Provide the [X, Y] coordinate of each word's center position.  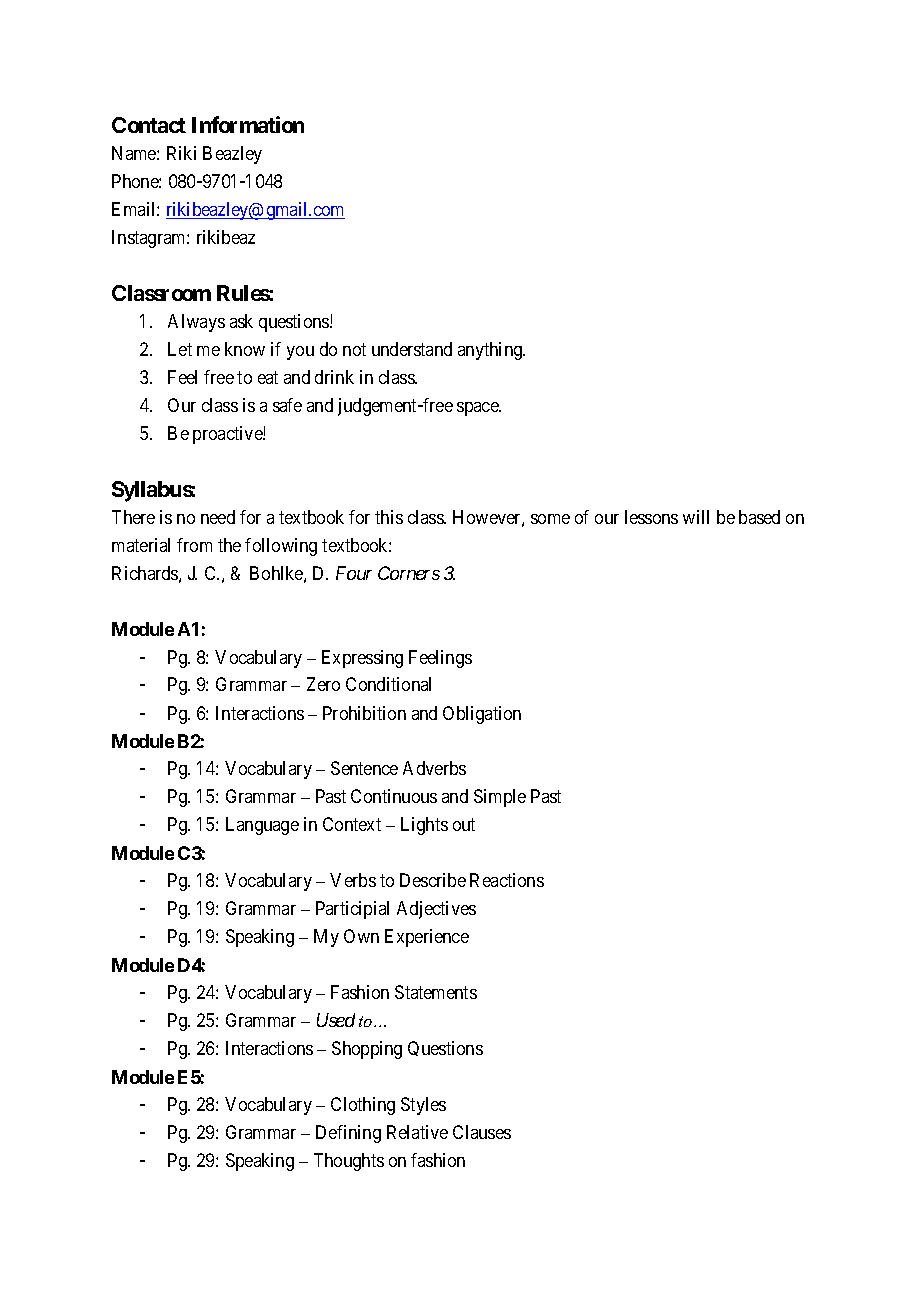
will [696, 517]
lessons [651, 517]
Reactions [507, 880]
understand [412, 349]
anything [491, 351]
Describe [433, 880]
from [194, 545]
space [478, 409]
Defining [348, 1134]
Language [262, 826]
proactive [228, 435]
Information [248, 124]
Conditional [388, 684]
